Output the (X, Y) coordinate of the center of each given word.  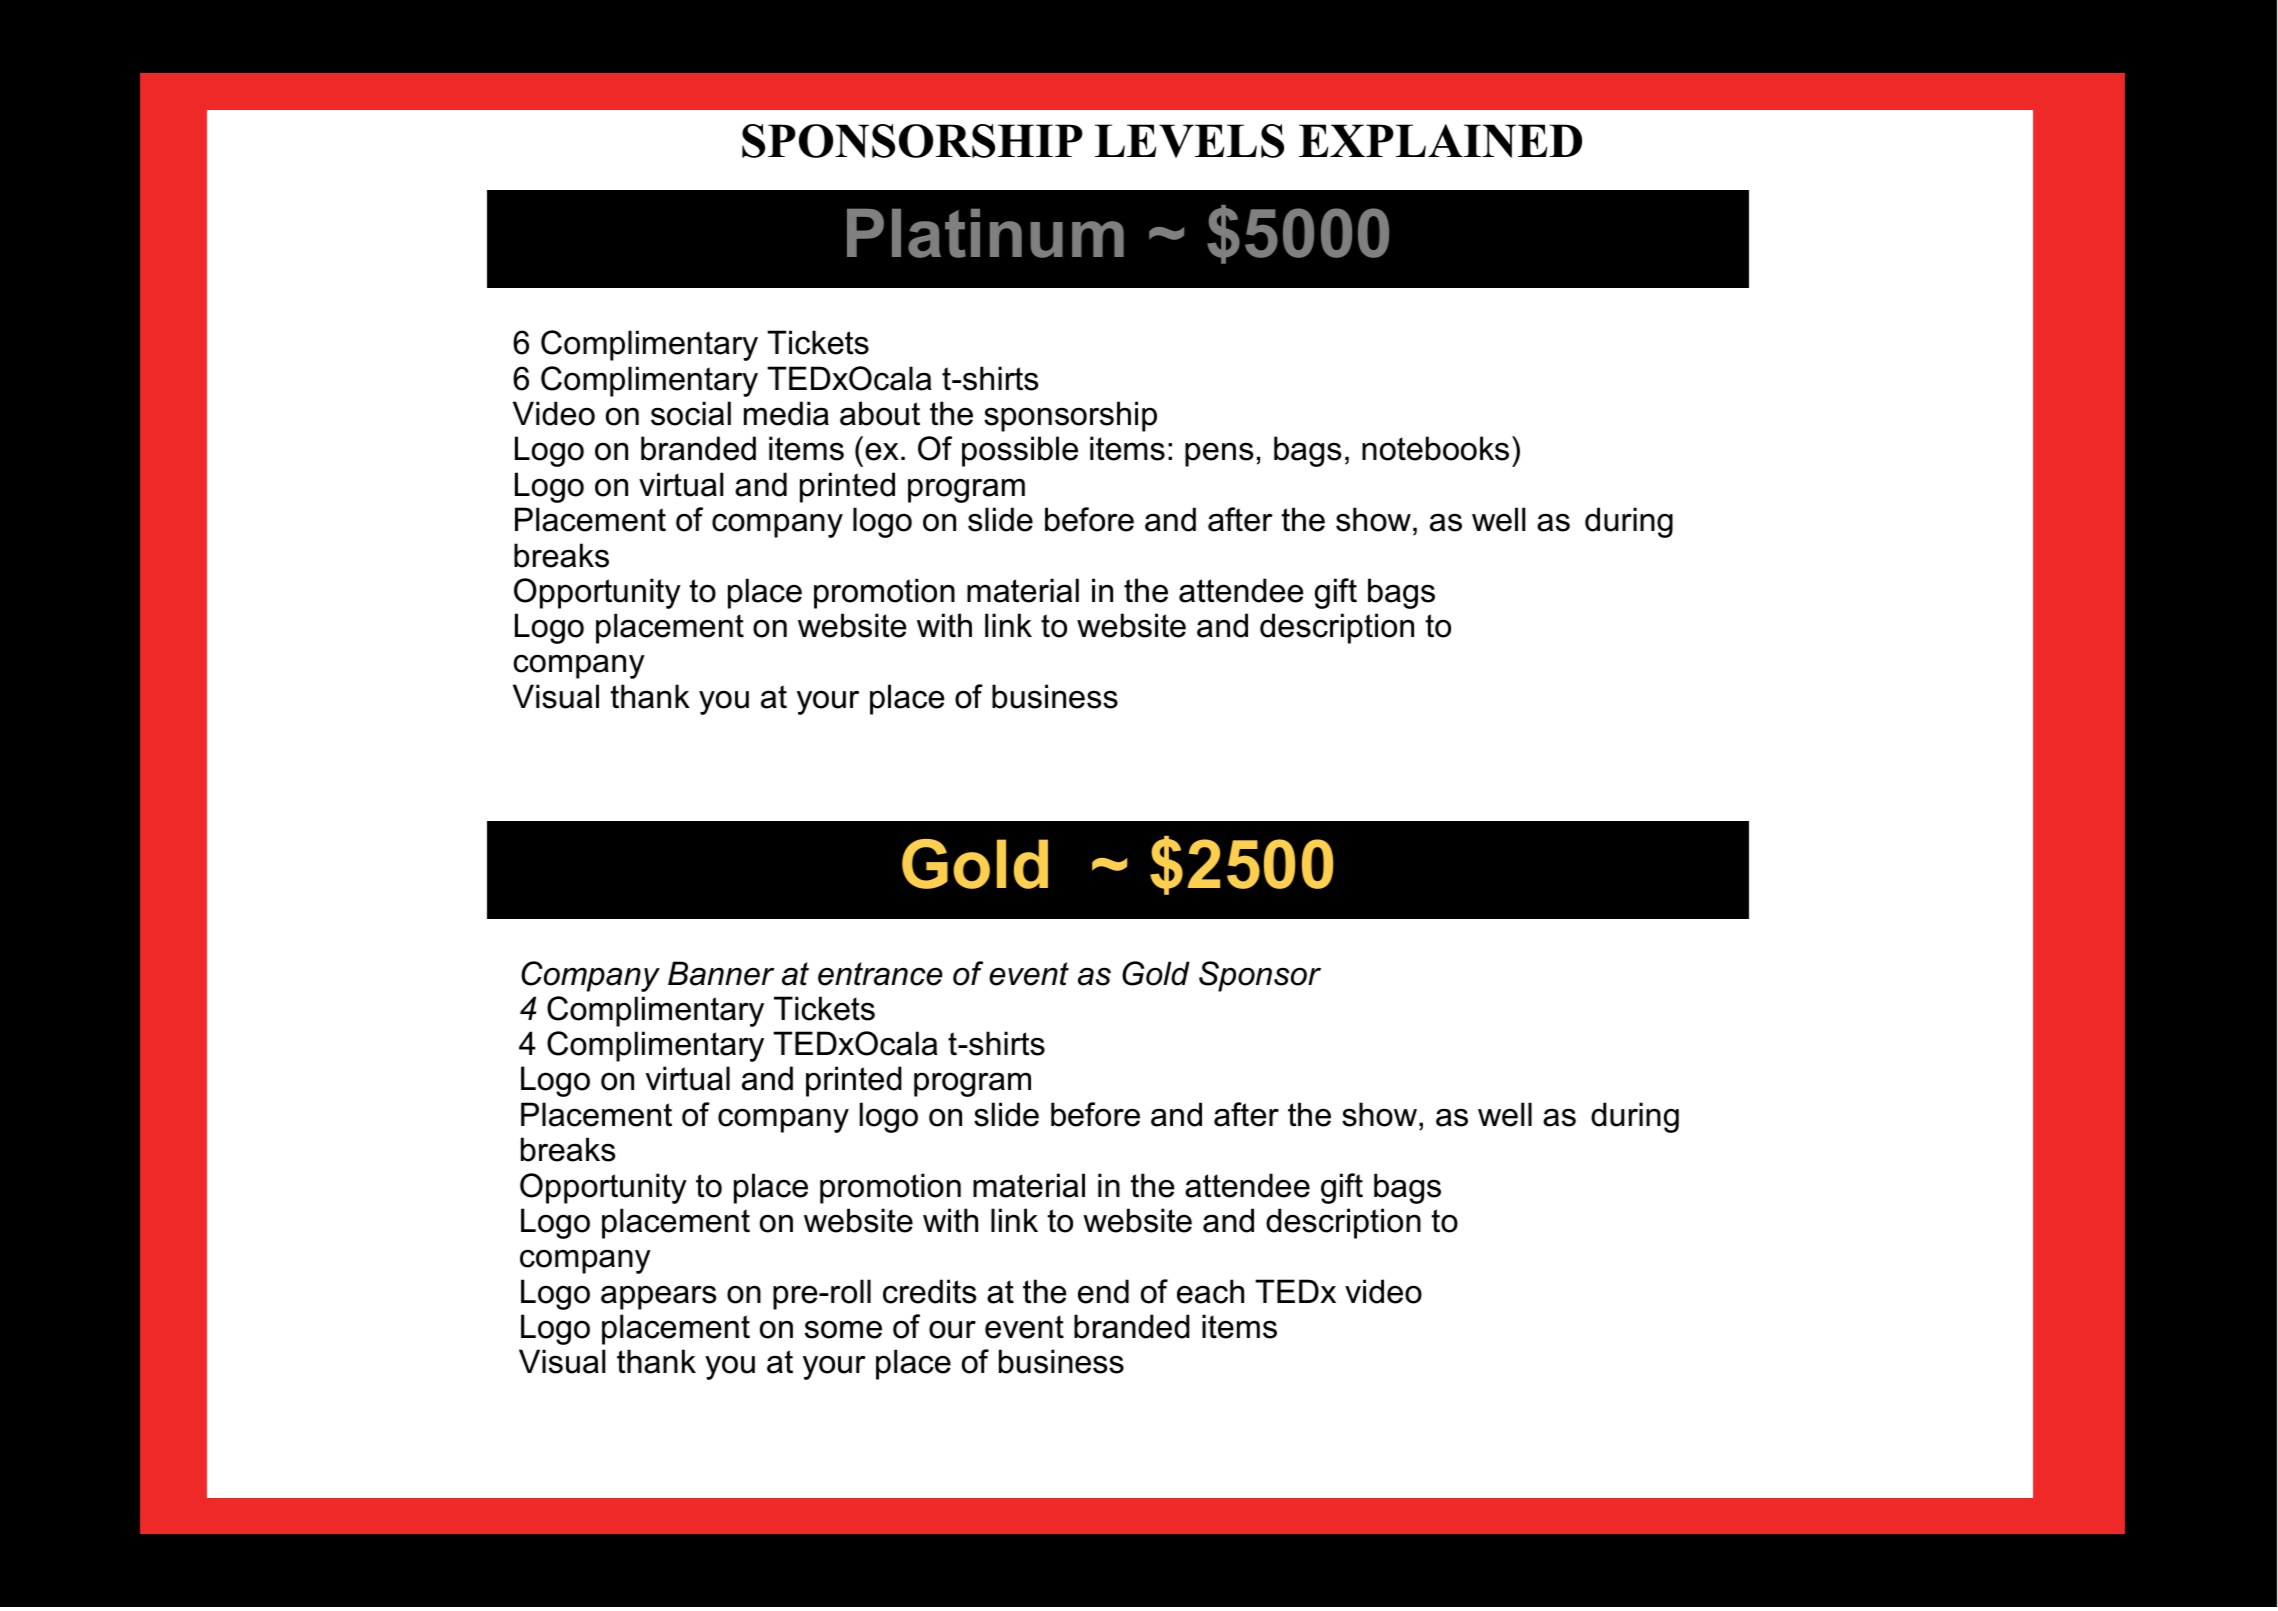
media (786, 413)
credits (929, 1291)
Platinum (985, 233)
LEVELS (1189, 141)
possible (1020, 451)
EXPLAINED (1440, 141)
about (880, 413)
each (1210, 1291)
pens (1219, 454)
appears (658, 1297)
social (691, 413)
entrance (880, 974)
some (843, 1329)
